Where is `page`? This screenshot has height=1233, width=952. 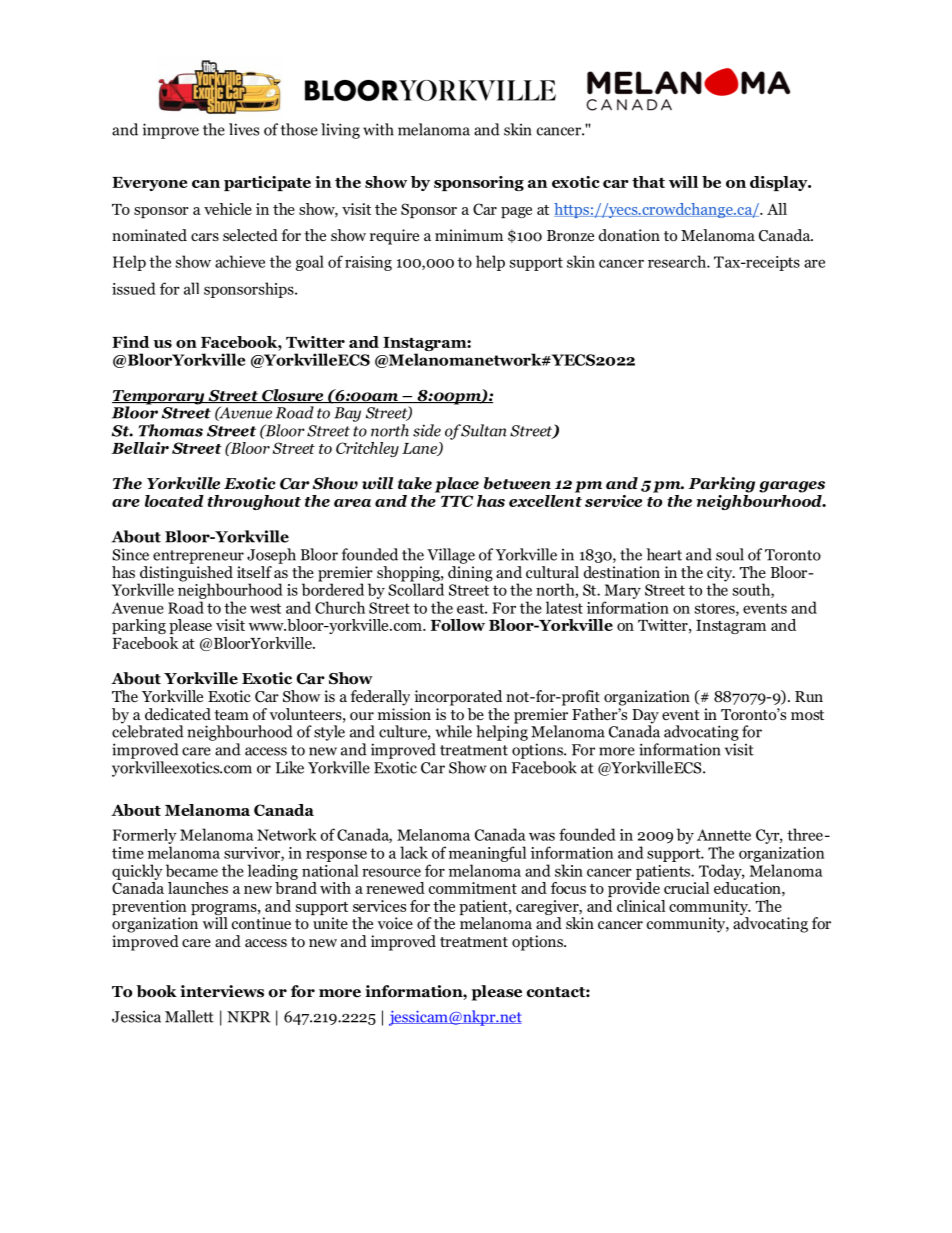
page is located at coordinates (516, 212).
